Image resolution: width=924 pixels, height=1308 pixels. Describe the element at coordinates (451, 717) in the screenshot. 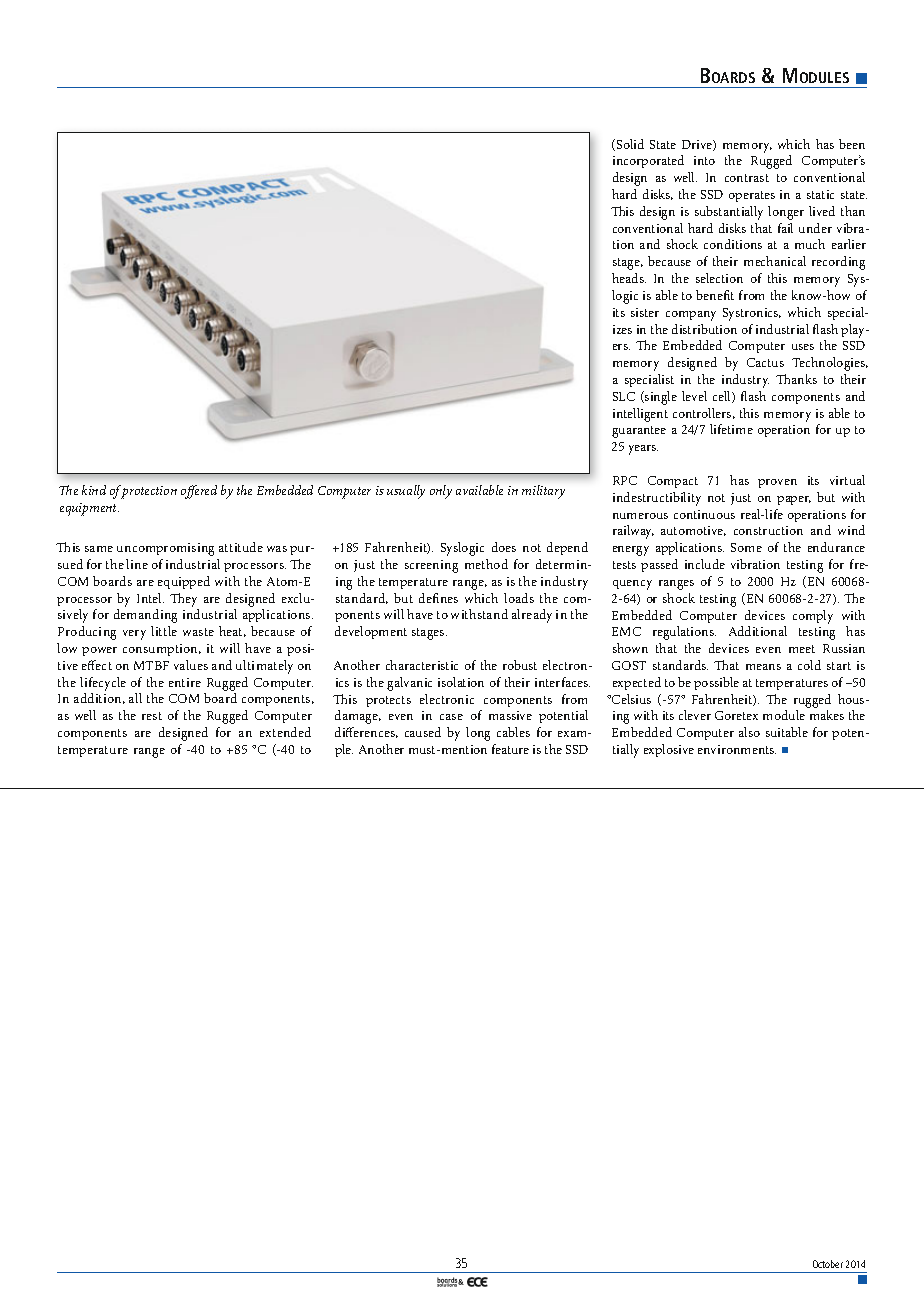

I see `case` at that location.
